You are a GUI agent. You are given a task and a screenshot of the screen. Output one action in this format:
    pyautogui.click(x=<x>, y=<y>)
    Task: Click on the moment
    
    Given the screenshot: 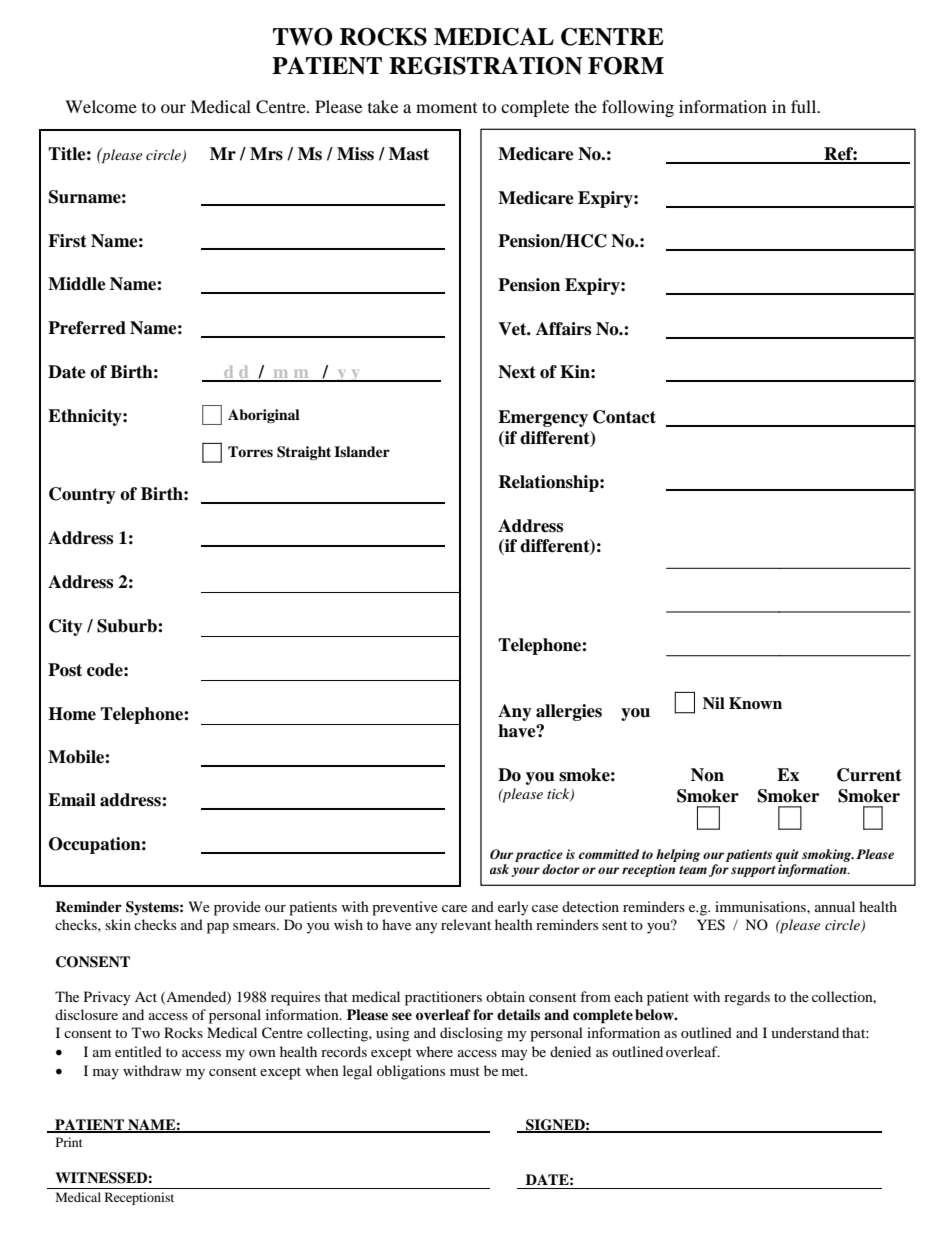 What is the action you would take?
    pyautogui.click(x=446, y=108)
